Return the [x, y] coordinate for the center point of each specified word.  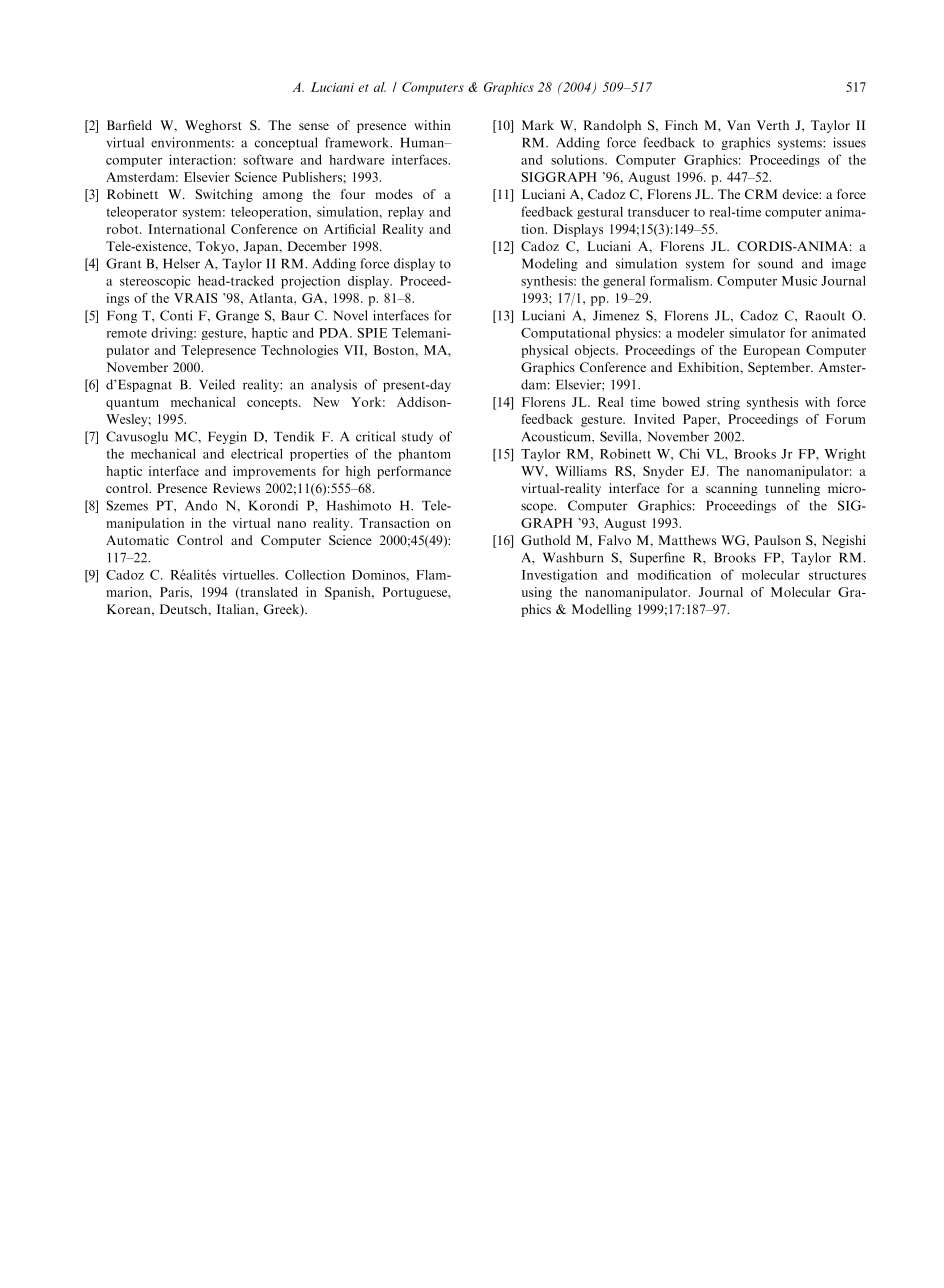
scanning [732, 489]
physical [544, 351]
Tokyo [216, 247]
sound [775, 263]
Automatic [137, 540]
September [780, 368]
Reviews [236, 488]
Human [423, 143]
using [537, 593]
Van [738, 125]
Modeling [550, 264]
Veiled [217, 384]
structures [837, 575]
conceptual [286, 143]
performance [414, 472]
